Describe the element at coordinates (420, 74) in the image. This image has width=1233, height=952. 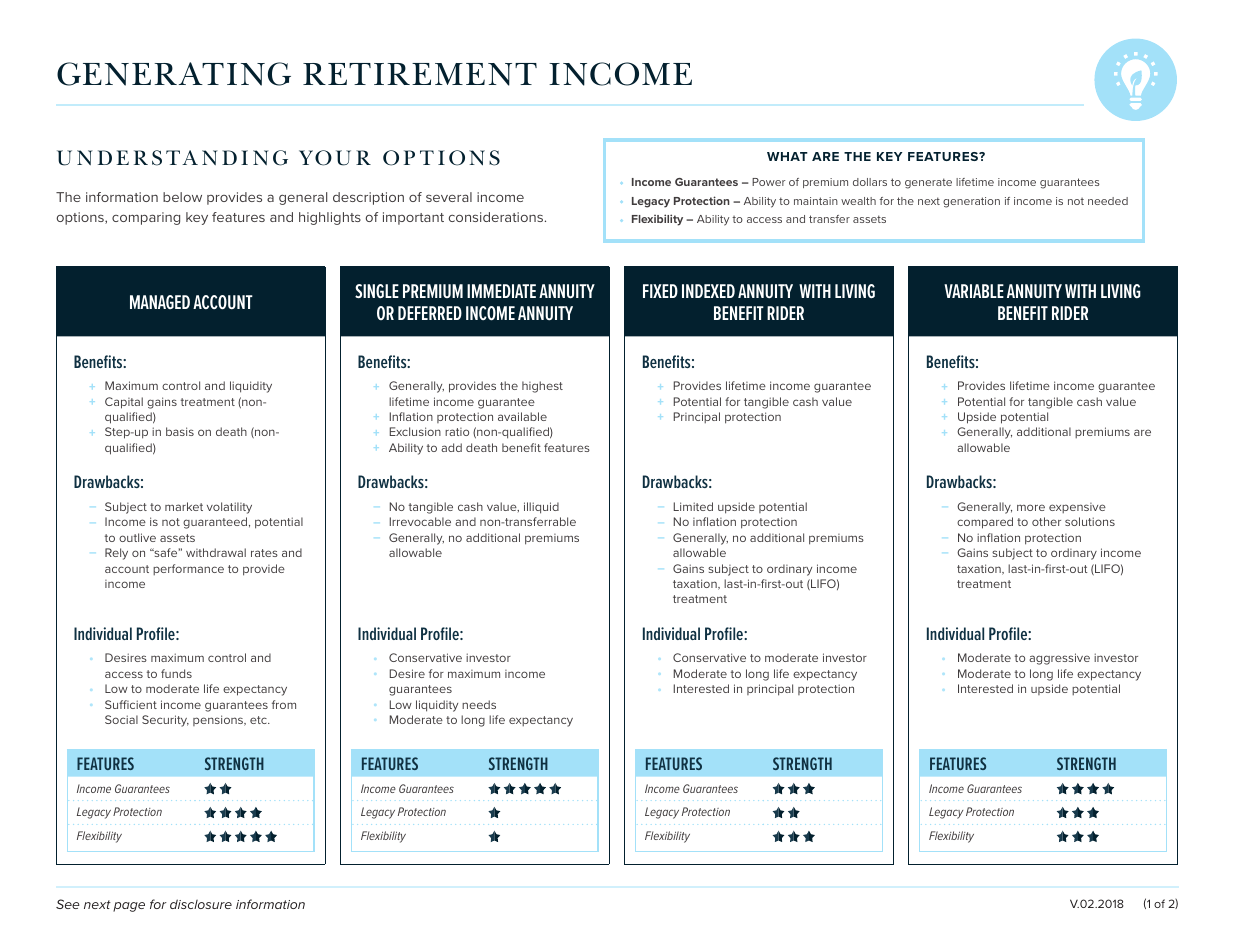
I see `RETIREMENT` at that location.
